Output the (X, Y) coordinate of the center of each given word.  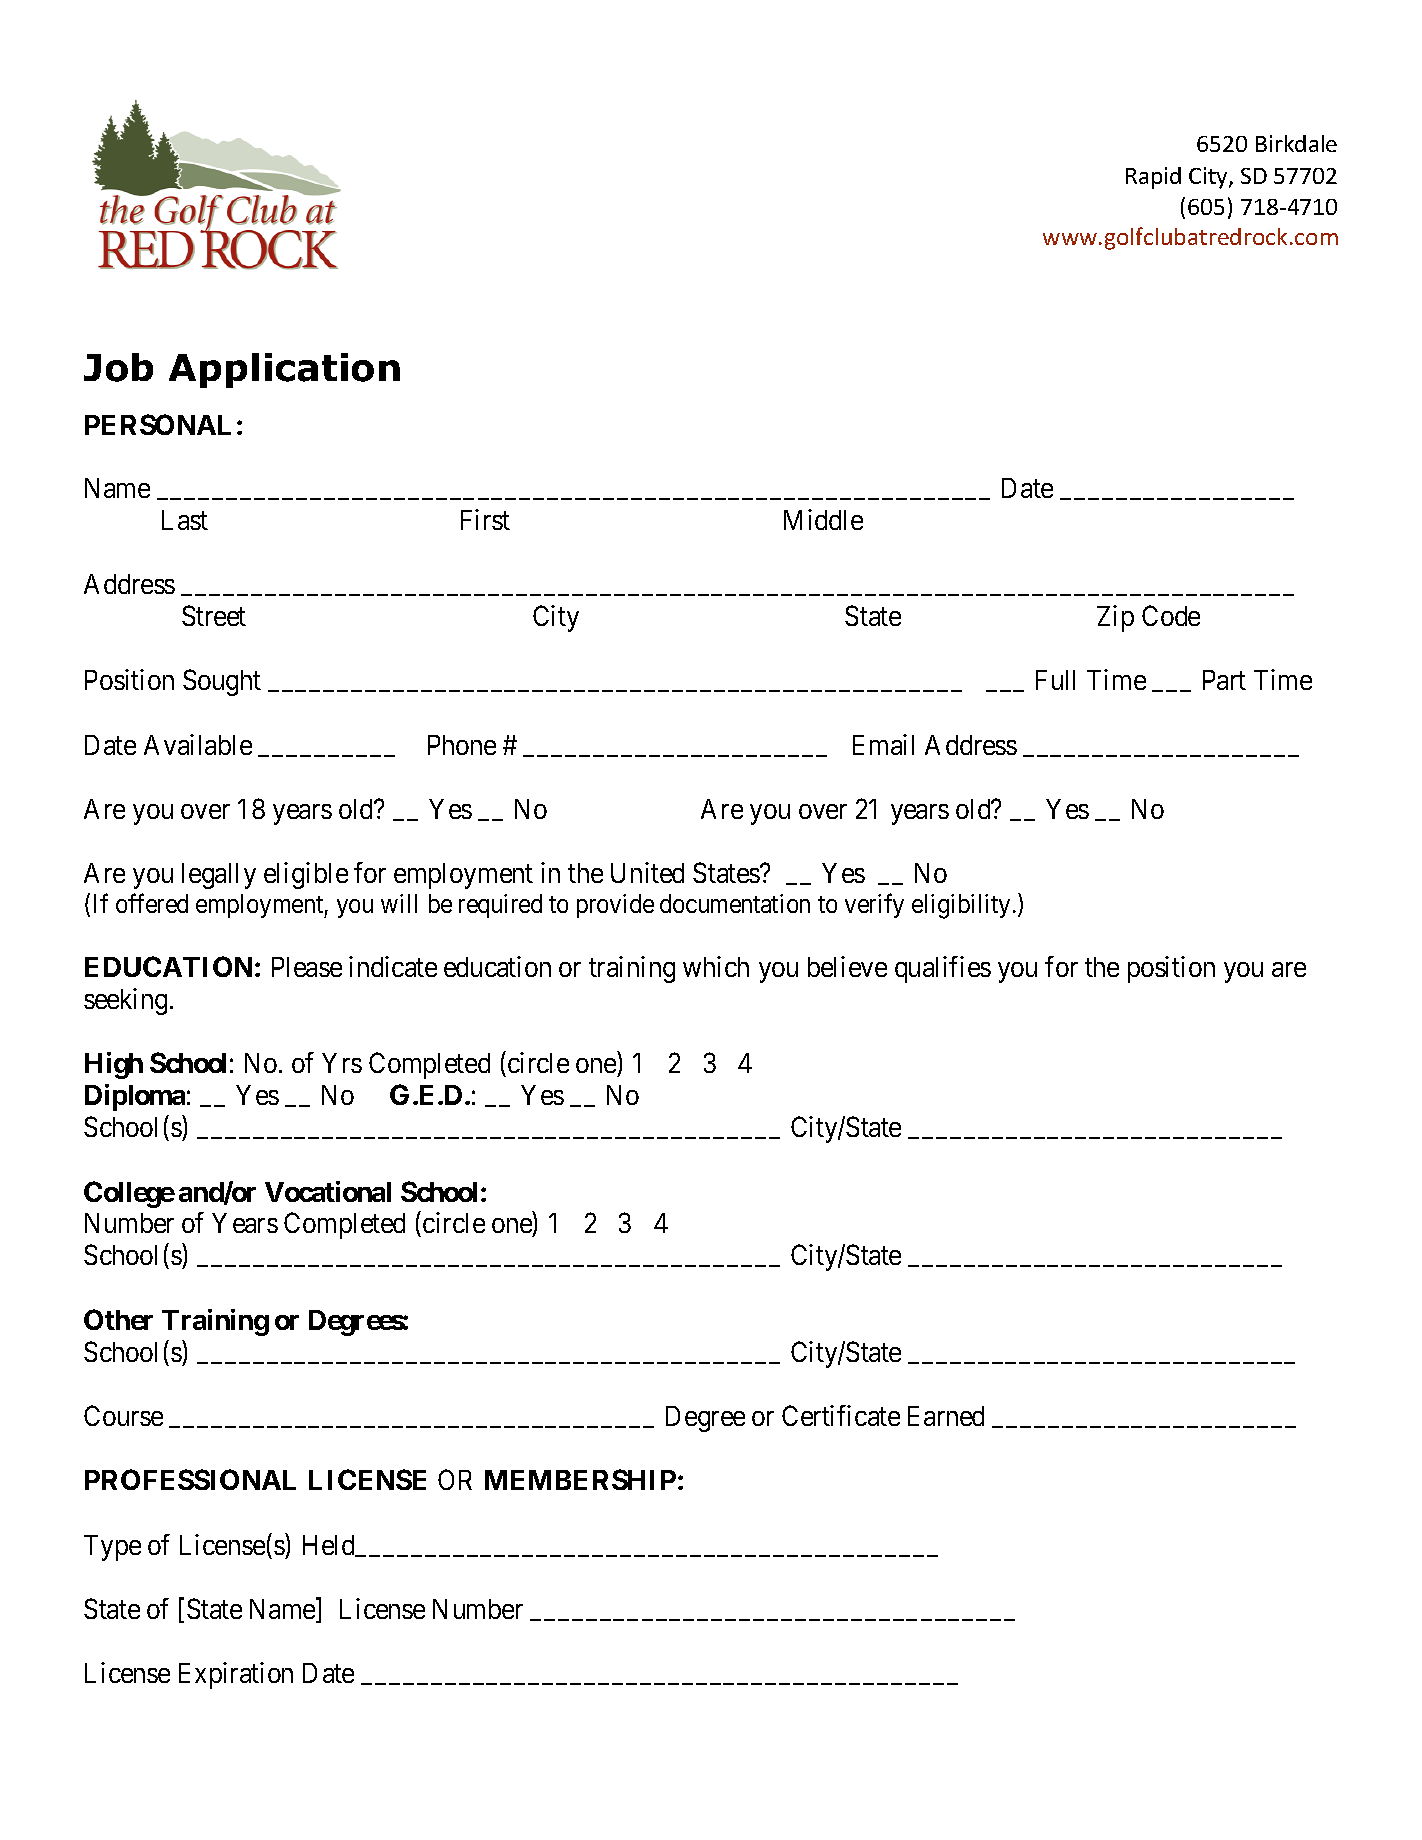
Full (1055, 680)
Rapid (1153, 178)
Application (284, 370)
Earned (946, 1416)
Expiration (236, 1675)
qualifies (943, 969)
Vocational (328, 1191)
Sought (222, 682)
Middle (823, 519)
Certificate (841, 1415)
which (716, 966)
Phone (462, 745)
